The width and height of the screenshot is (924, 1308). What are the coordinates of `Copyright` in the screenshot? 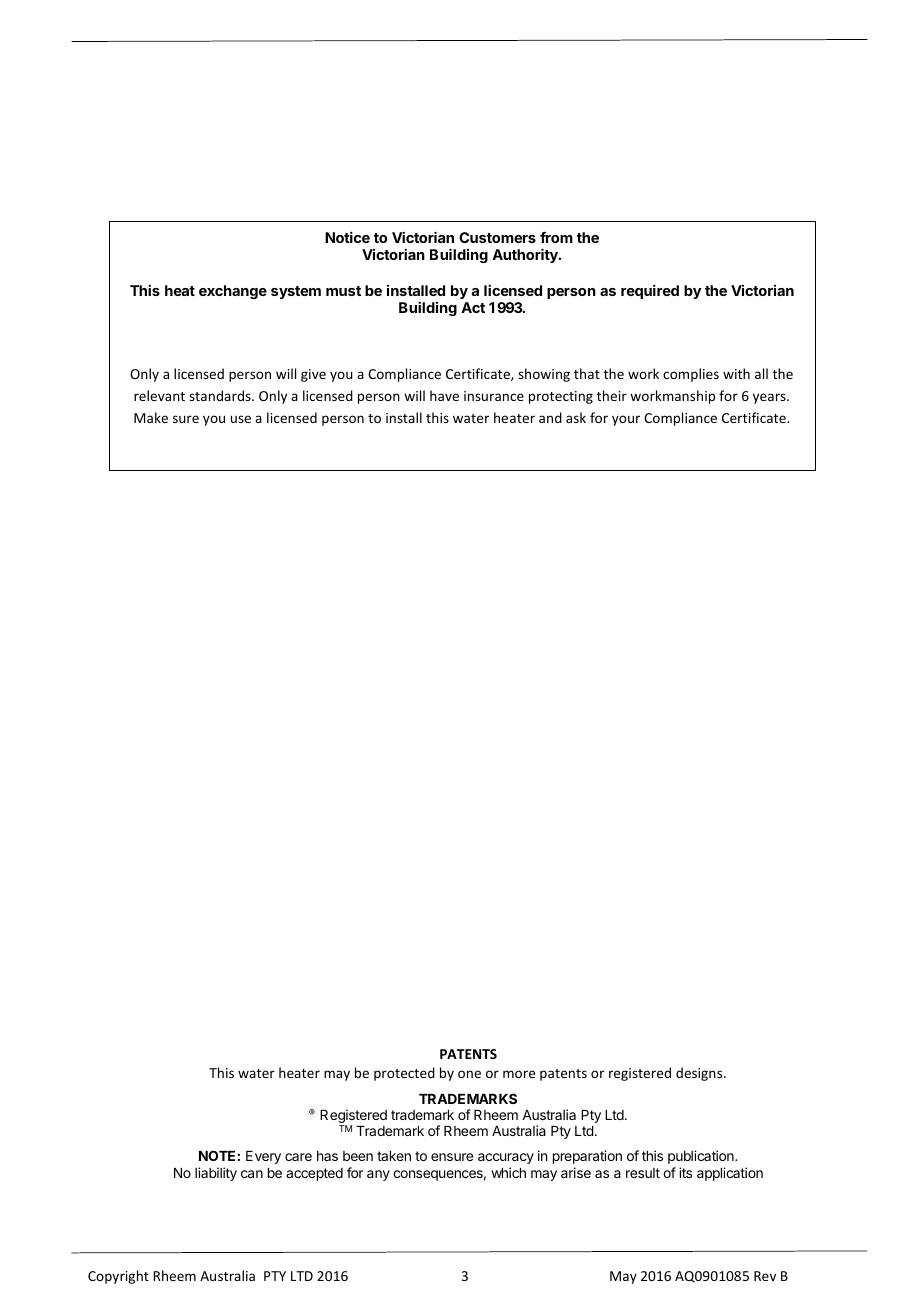 It's located at (118, 1277).
